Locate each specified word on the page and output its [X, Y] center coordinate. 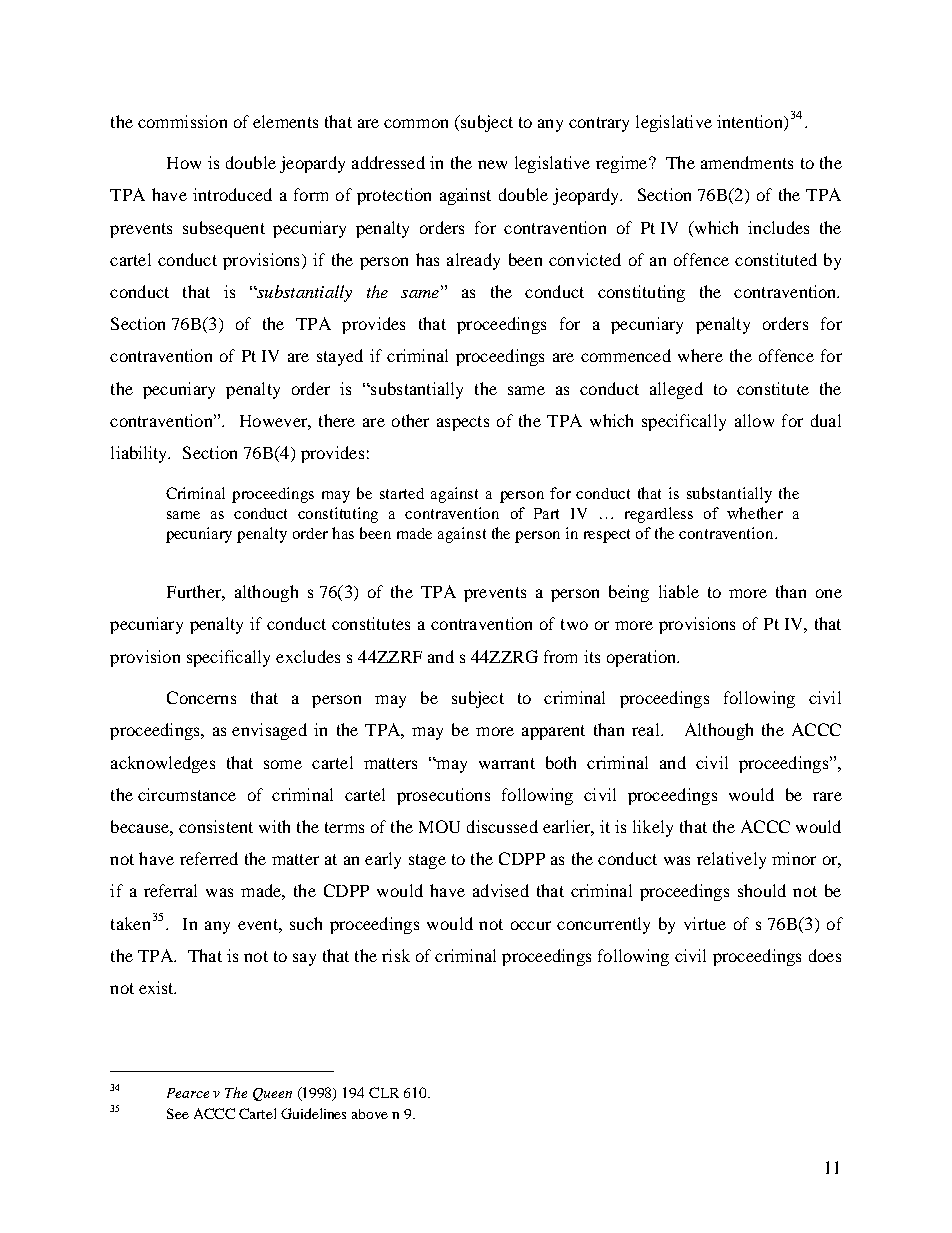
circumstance [187, 794]
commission [182, 121]
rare [827, 796]
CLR [384, 1092]
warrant [507, 763]
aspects [463, 423]
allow [754, 420]
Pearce [188, 1093]
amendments [747, 162]
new [492, 164]
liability [140, 454]
